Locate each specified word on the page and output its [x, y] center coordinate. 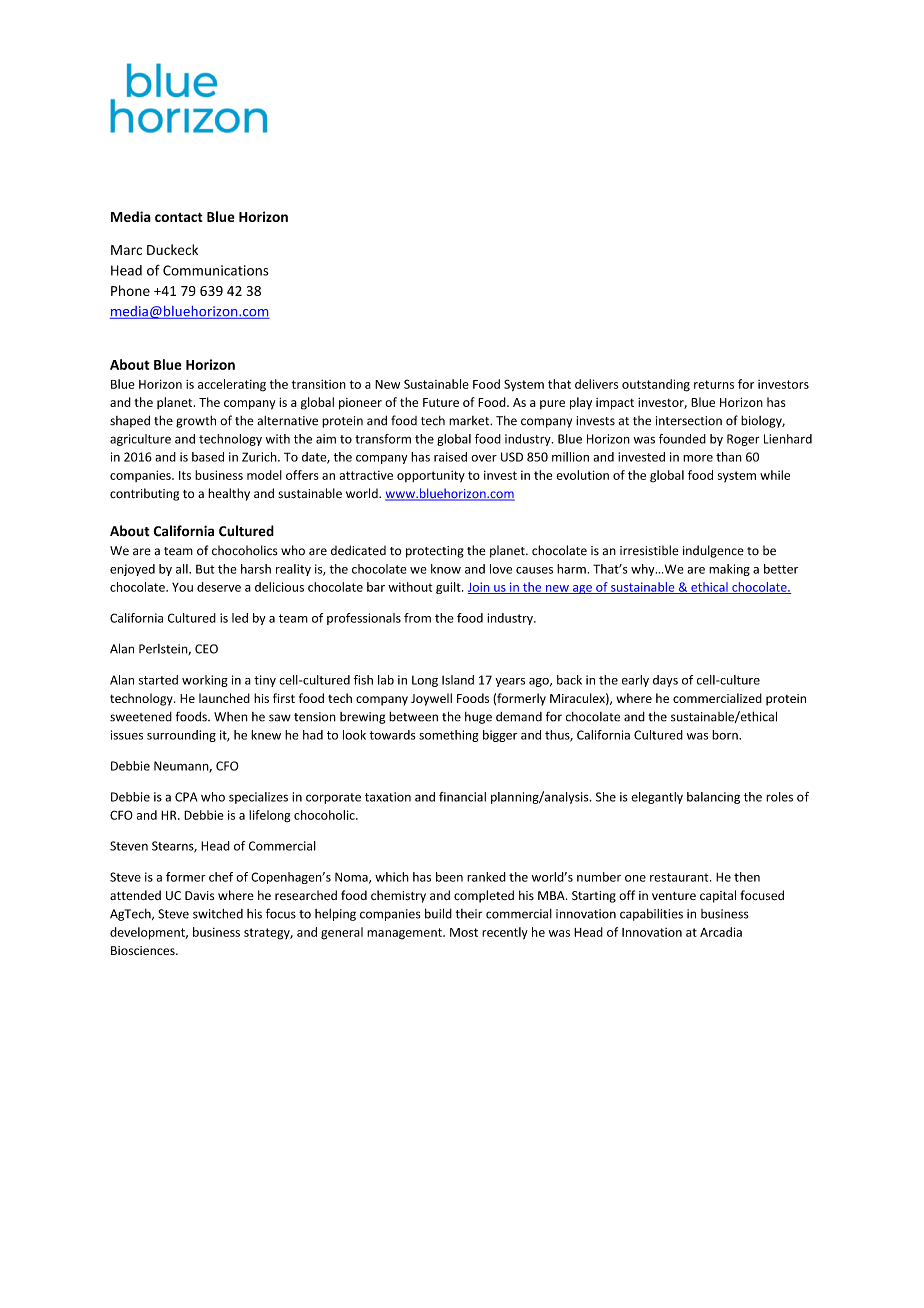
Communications [216, 270]
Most [464, 932]
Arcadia [721, 932]
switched [218, 914]
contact [179, 217]
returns [714, 384]
